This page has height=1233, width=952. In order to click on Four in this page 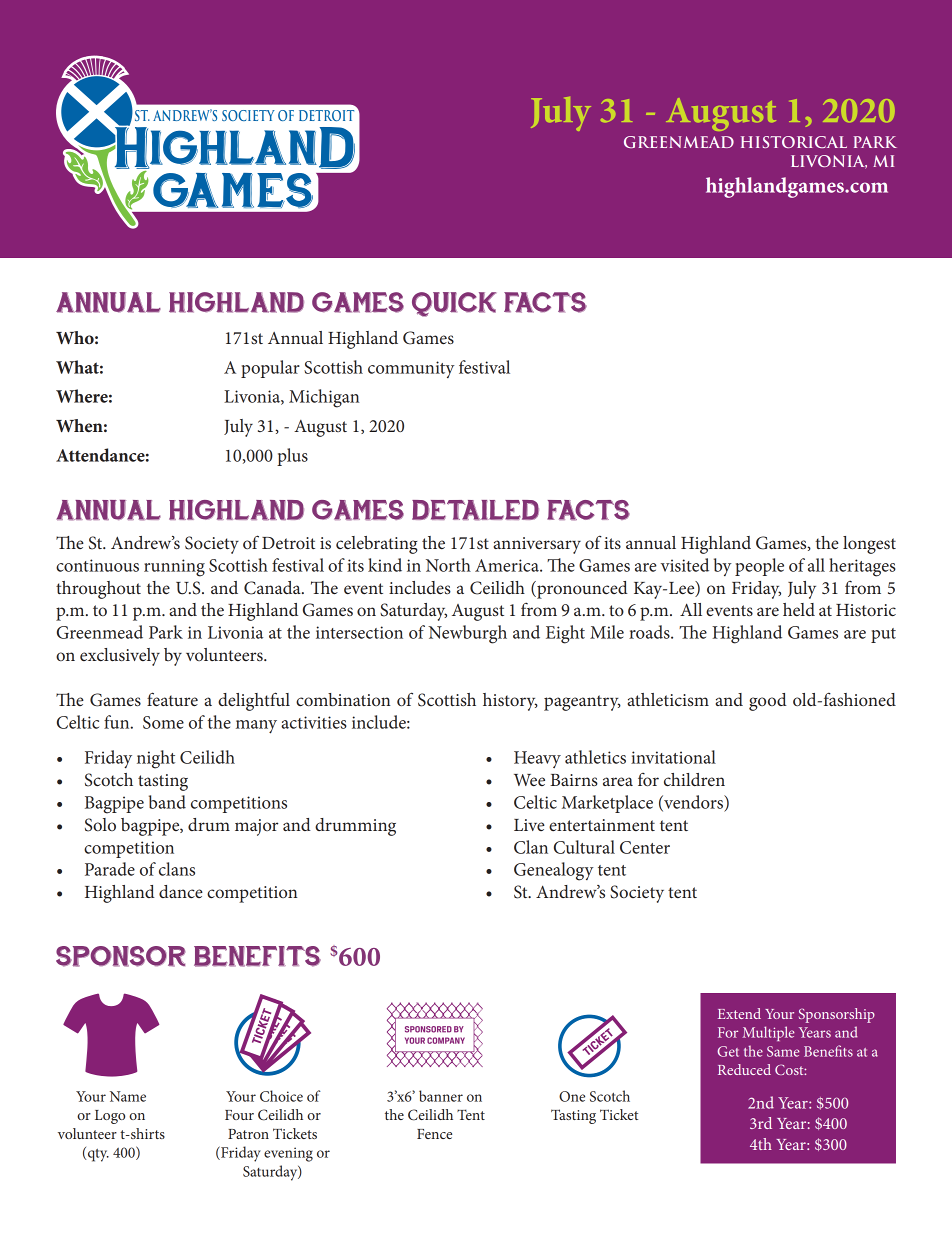, I will do `click(239, 1115)`.
